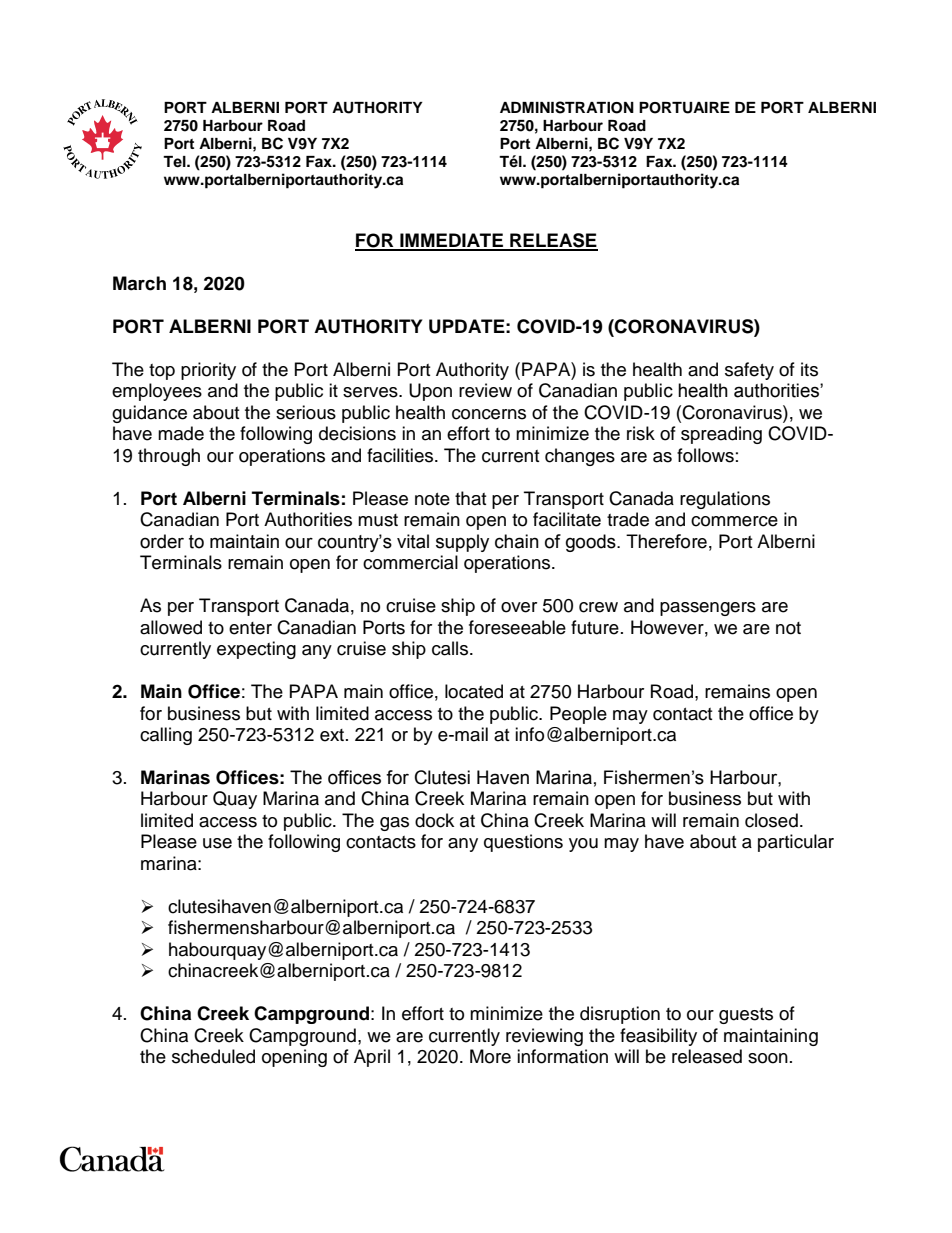 This screenshot has width=952, height=1233. Describe the element at coordinates (721, 435) in the screenshot. I see `spreading` at that location.
